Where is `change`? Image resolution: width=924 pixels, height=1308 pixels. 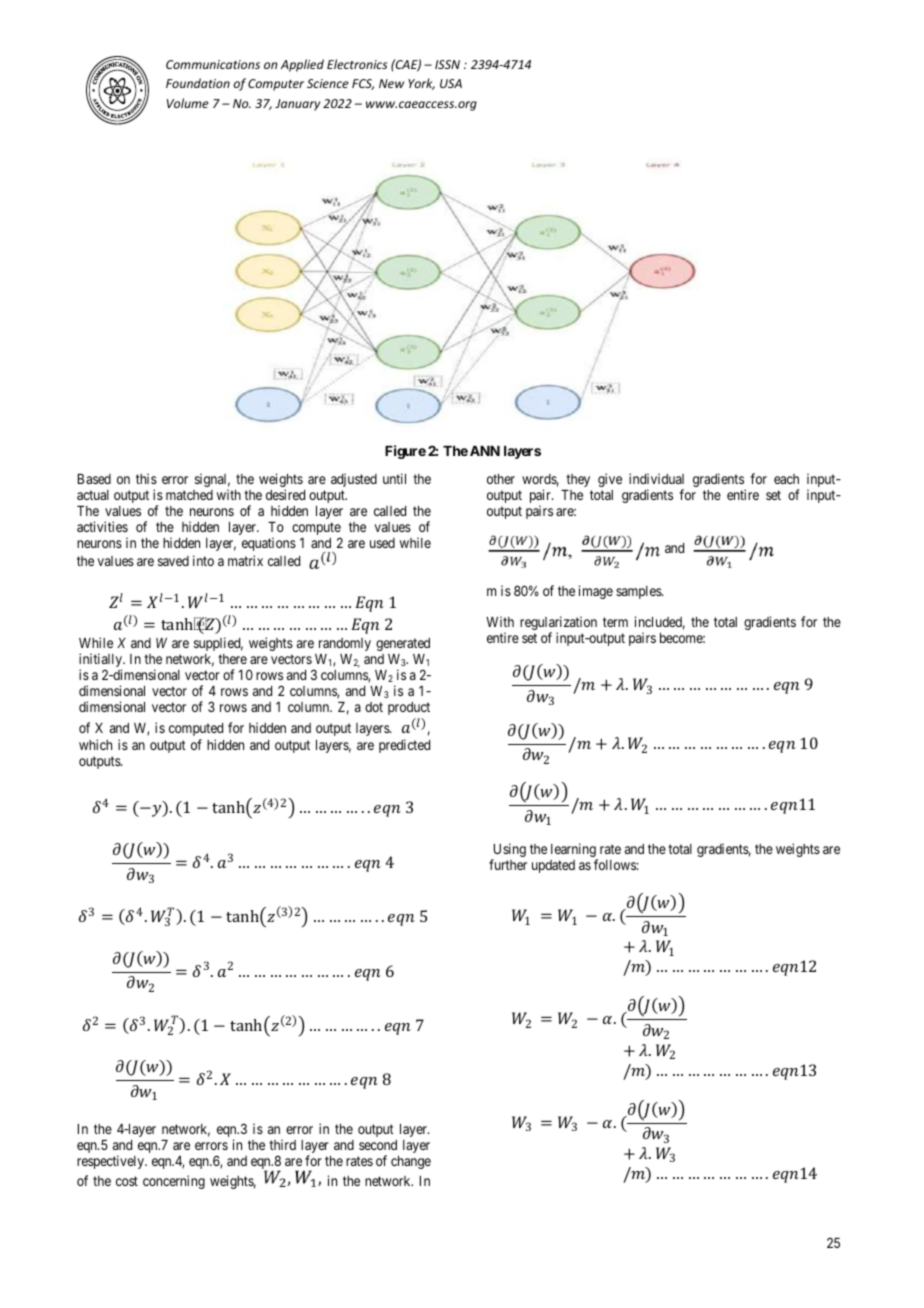
change is located at coordinates (411, 1162).
